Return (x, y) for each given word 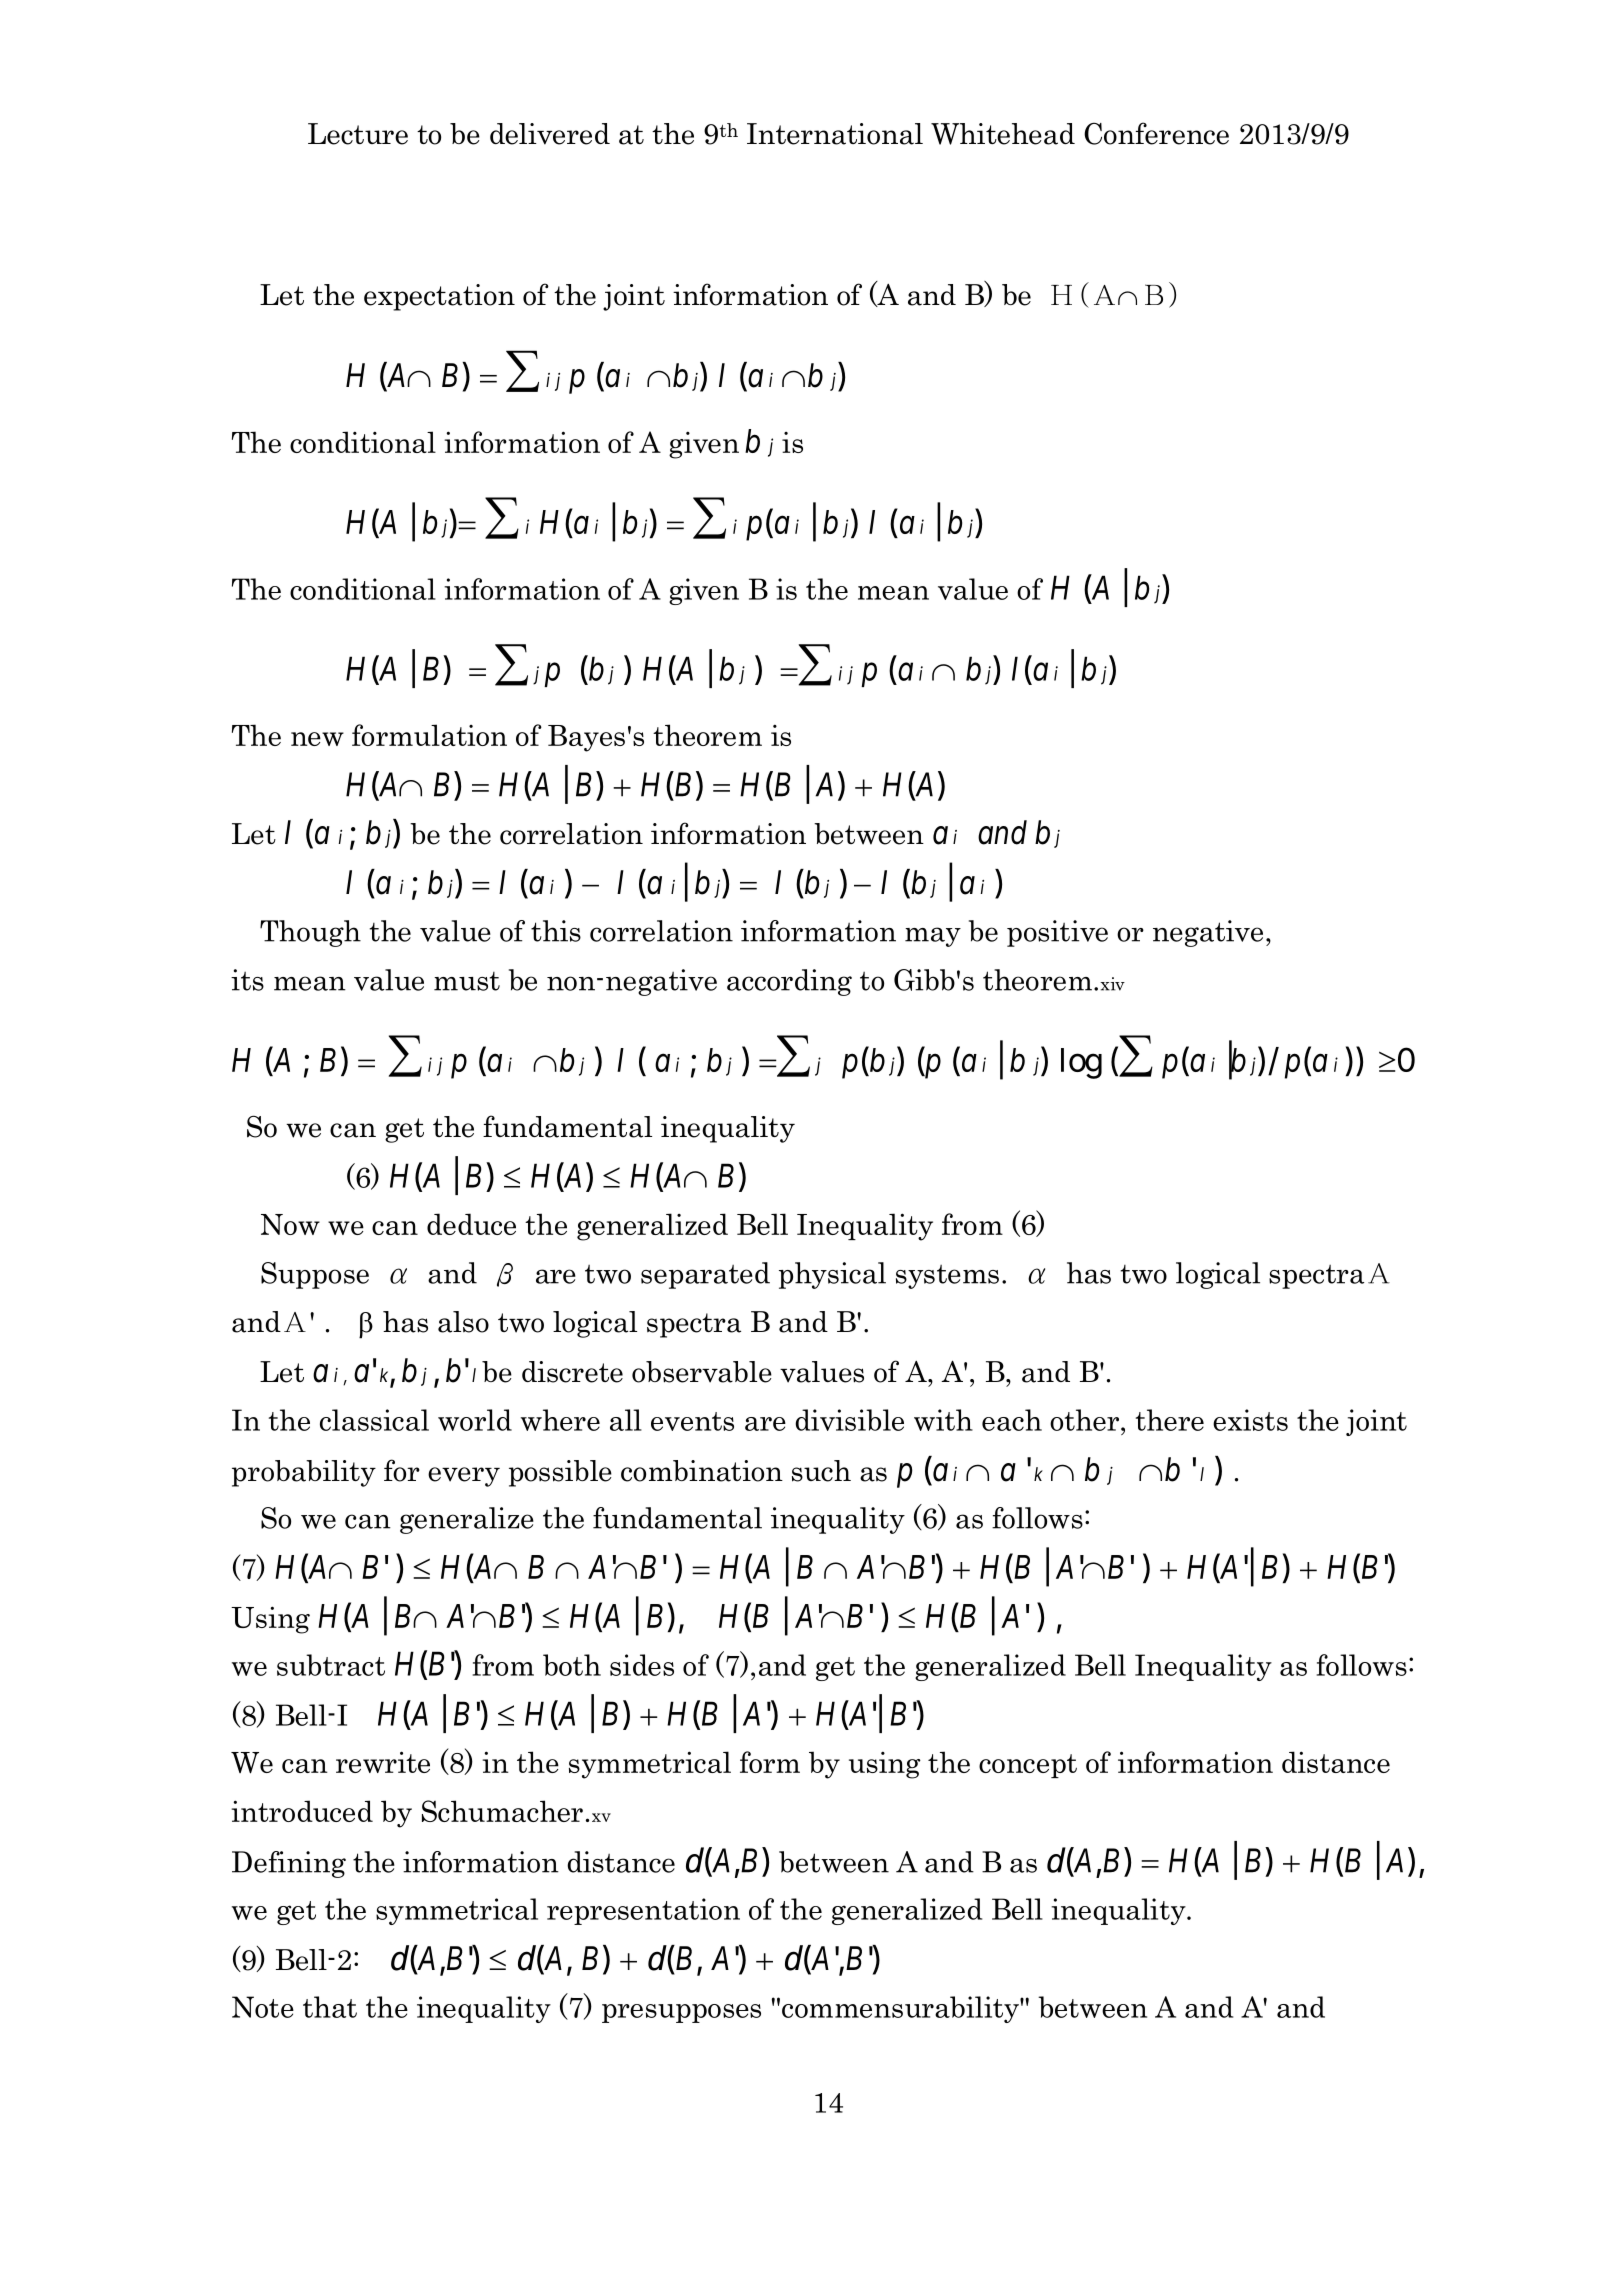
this (556, 931)
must (467, 981)
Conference (1156, 133)
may (933, 937)
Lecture (358, 134)
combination (702, 1471)
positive (1057, 933)
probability (304, 1473)
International (835, 134)
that (330, 2007)
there (1170, 1420)
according (789, 982)
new (317, 739)
